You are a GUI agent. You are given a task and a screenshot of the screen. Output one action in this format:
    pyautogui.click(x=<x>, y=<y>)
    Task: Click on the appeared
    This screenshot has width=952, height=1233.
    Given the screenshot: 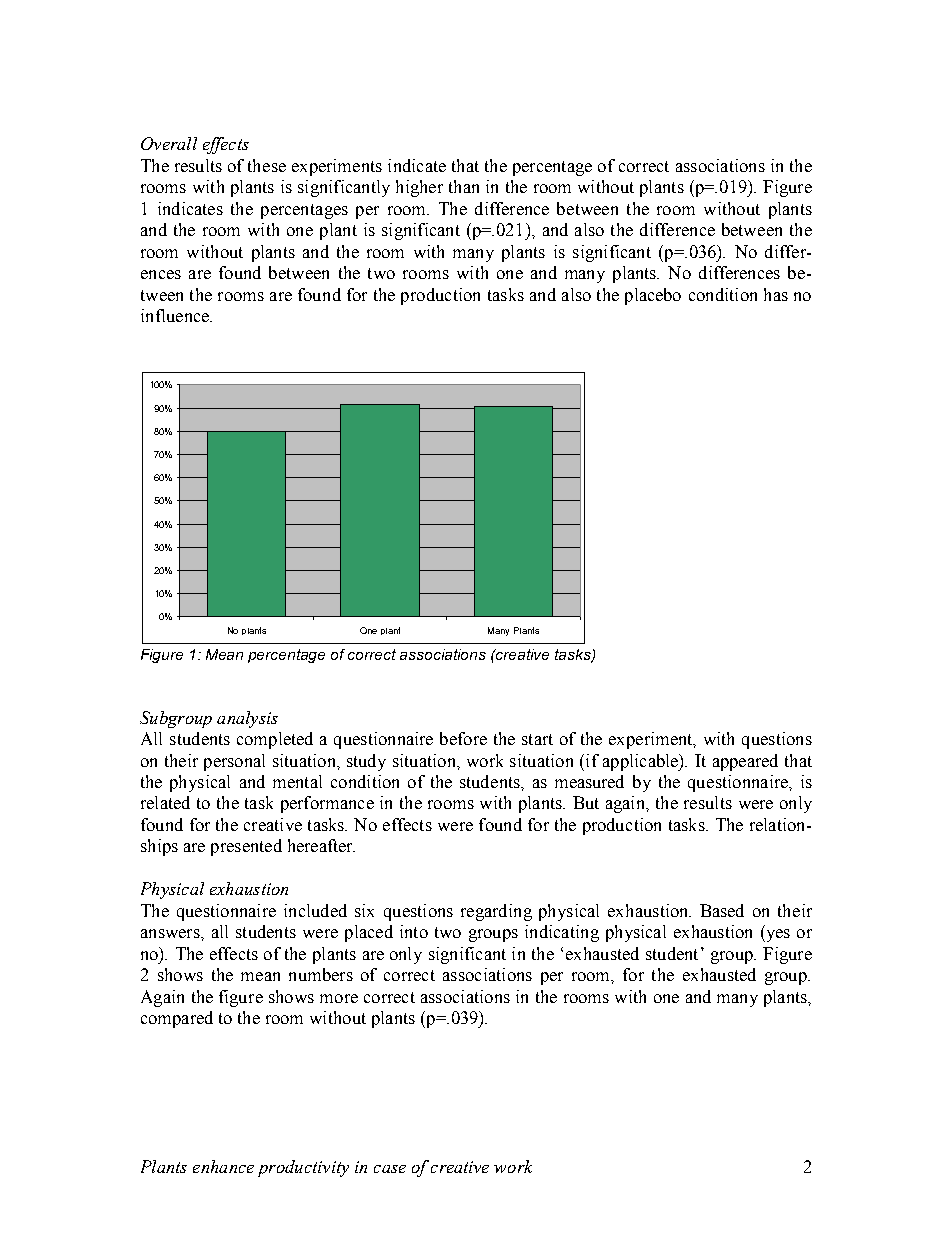 What is the action you would take?
    pyautogui.click(x=745, y=762)
